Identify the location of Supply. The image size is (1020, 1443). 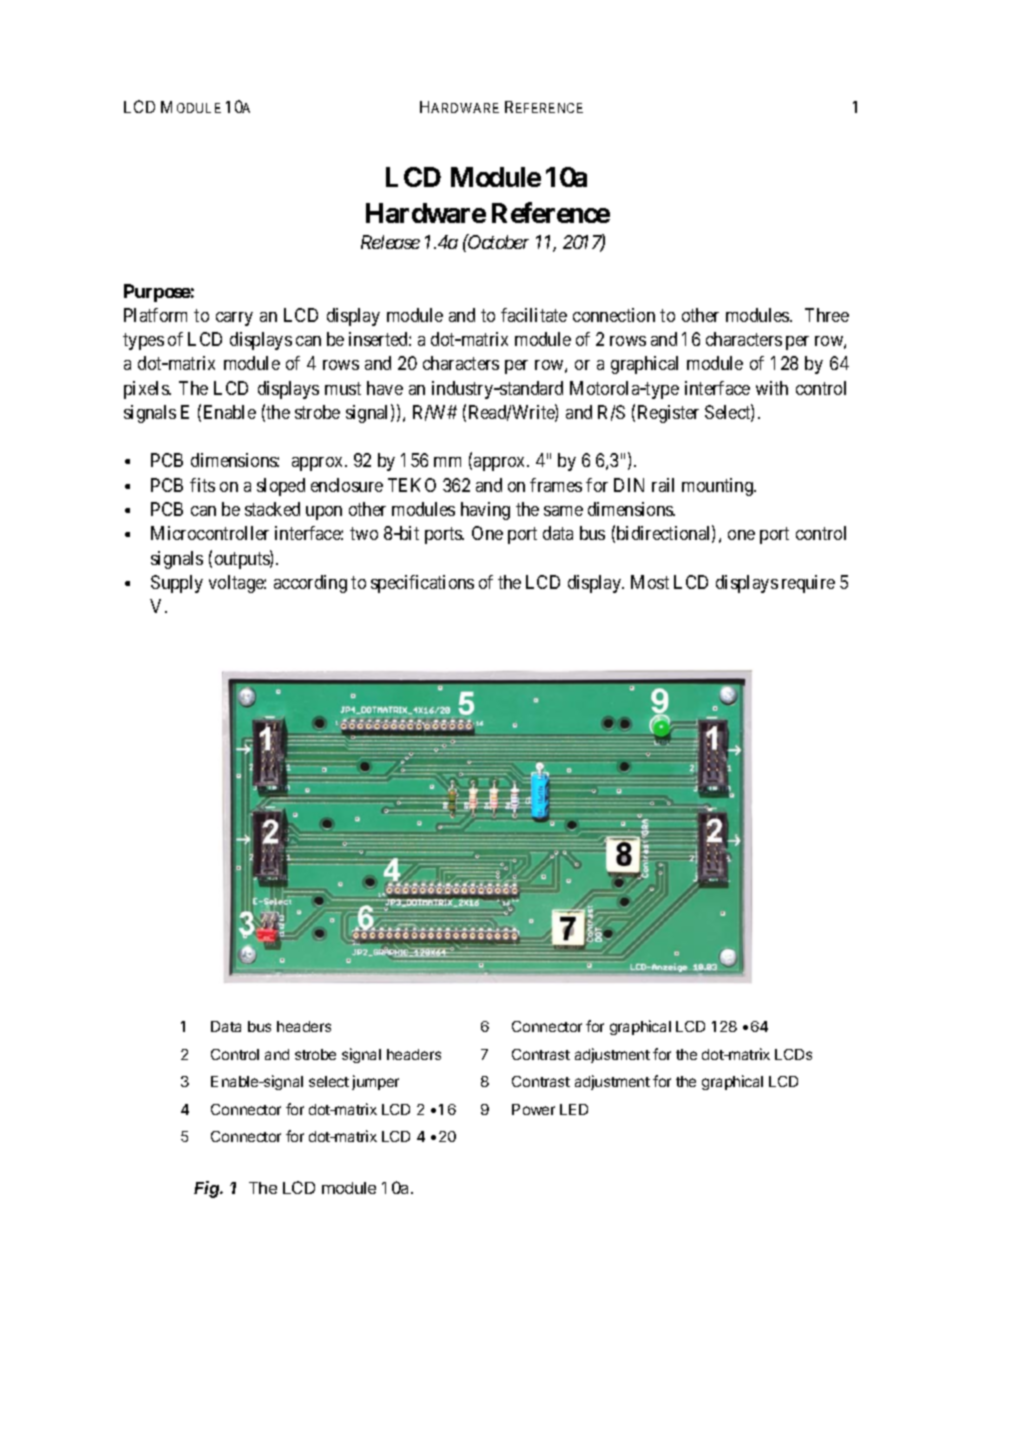
(177, 584).
